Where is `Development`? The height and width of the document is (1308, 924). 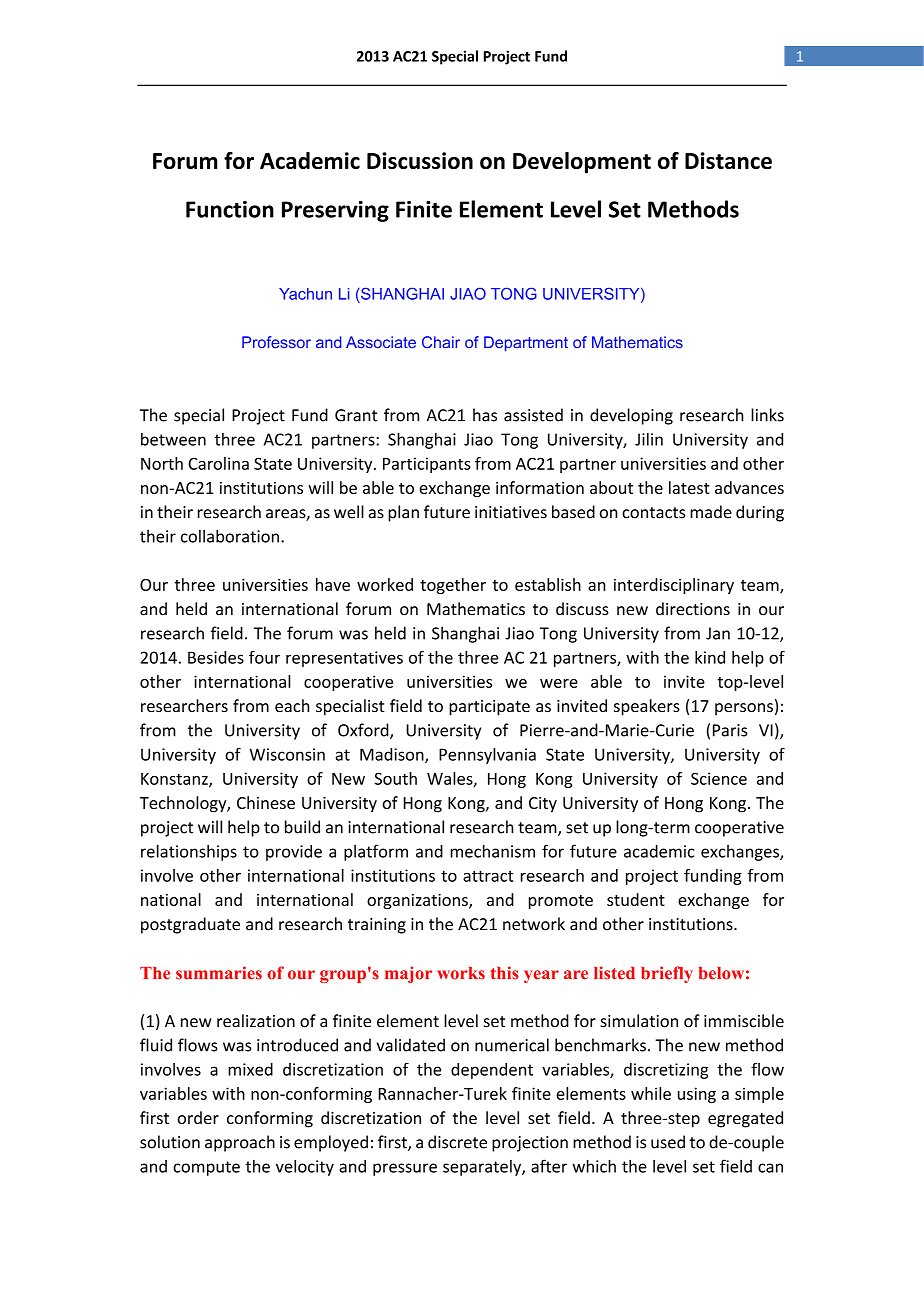
Development is located at coordinates (582, 163).
